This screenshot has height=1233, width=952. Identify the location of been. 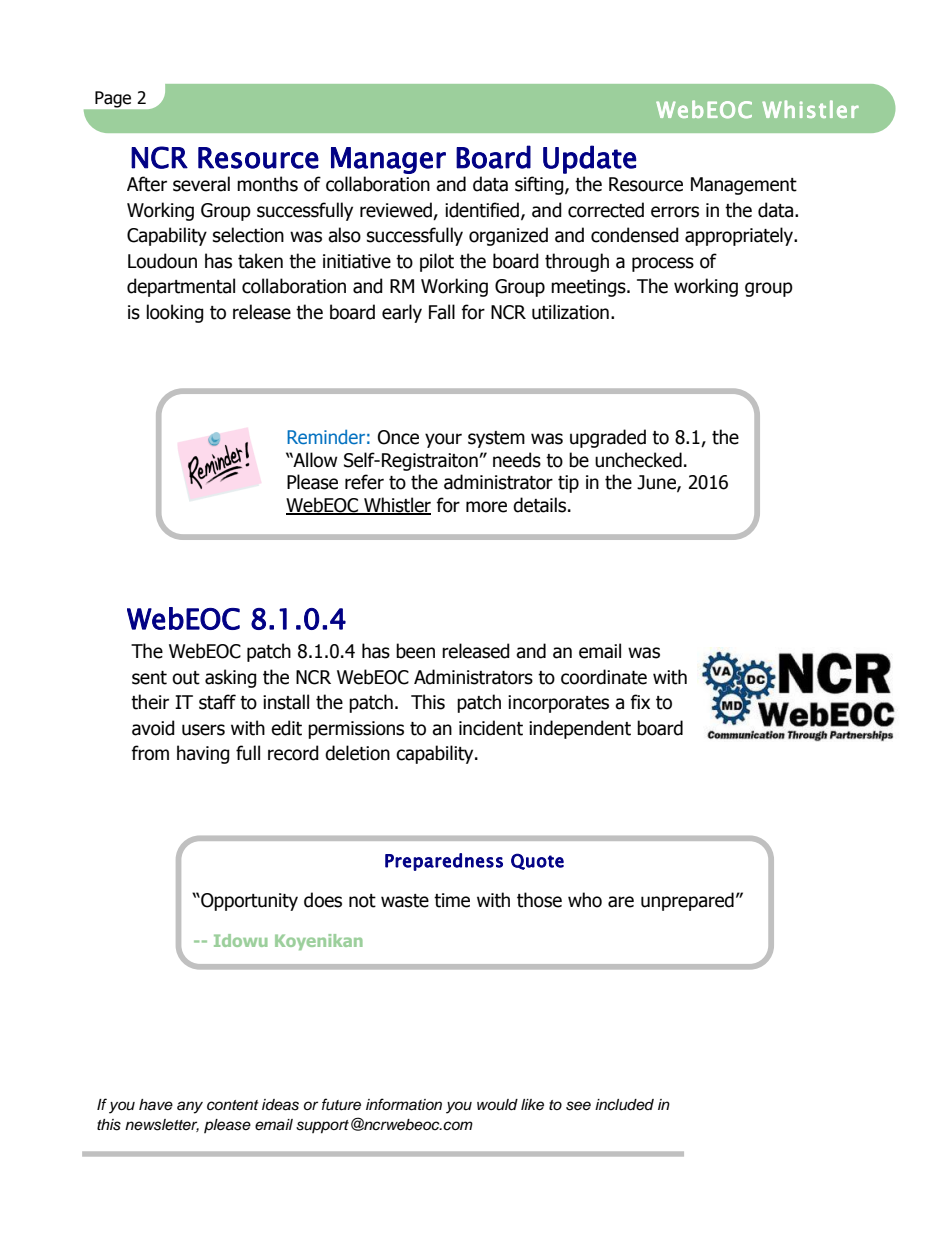
(415, 651).
